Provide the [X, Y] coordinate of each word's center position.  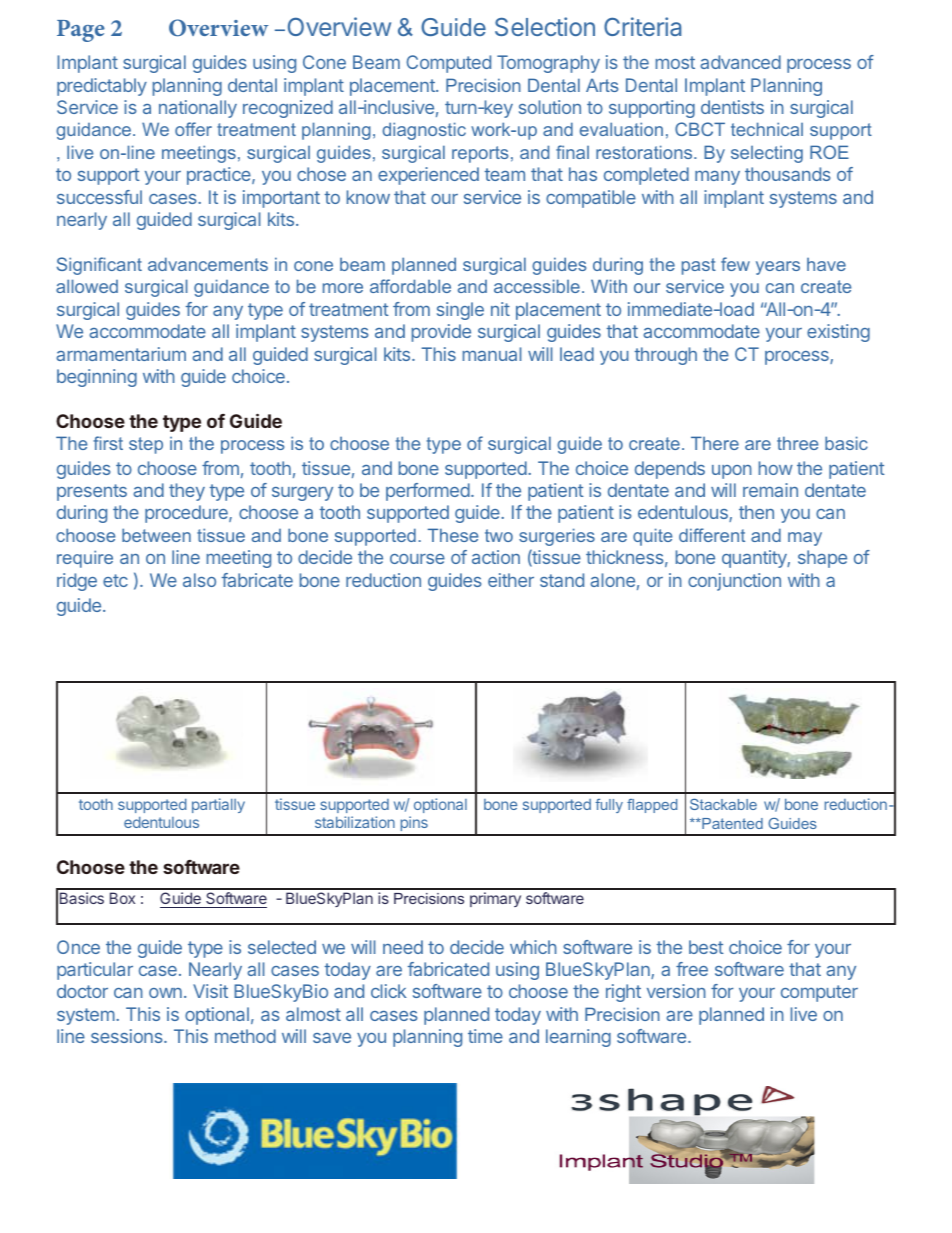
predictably [102, 87]
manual [492, 354]
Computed [448, 64]
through [666, 356]
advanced [740, 62]
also [199, 580]
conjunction [734, 582]
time [485, 1036]
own [165, 993]
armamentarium [121, 354]
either [511, 580]
